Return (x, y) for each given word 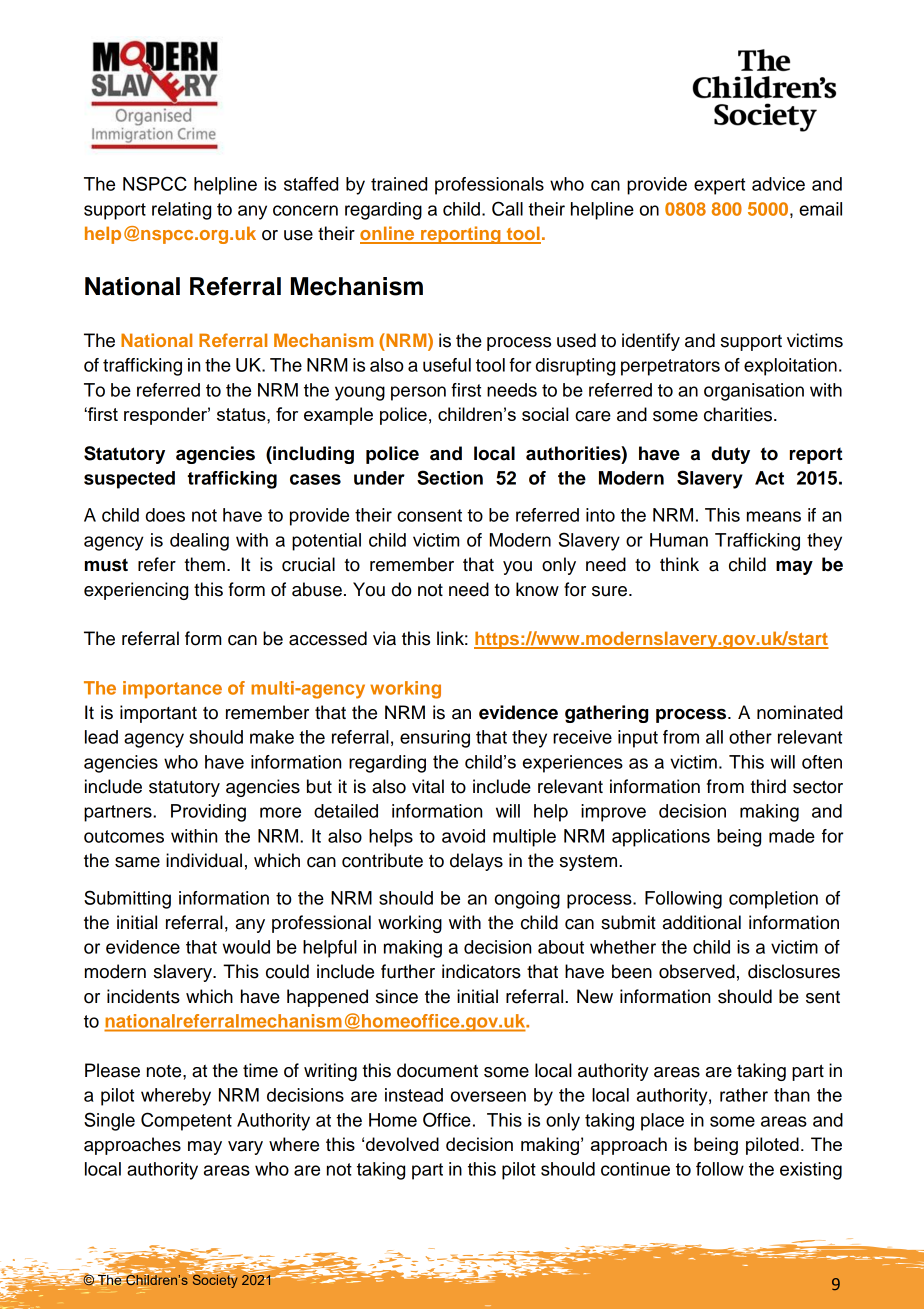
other (750, 737)
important (158, 714)
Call (507, 208)
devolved (402, 1144)
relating (181, 211)
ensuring (435, 739)
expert (719, 186)
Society (213, 1280)
